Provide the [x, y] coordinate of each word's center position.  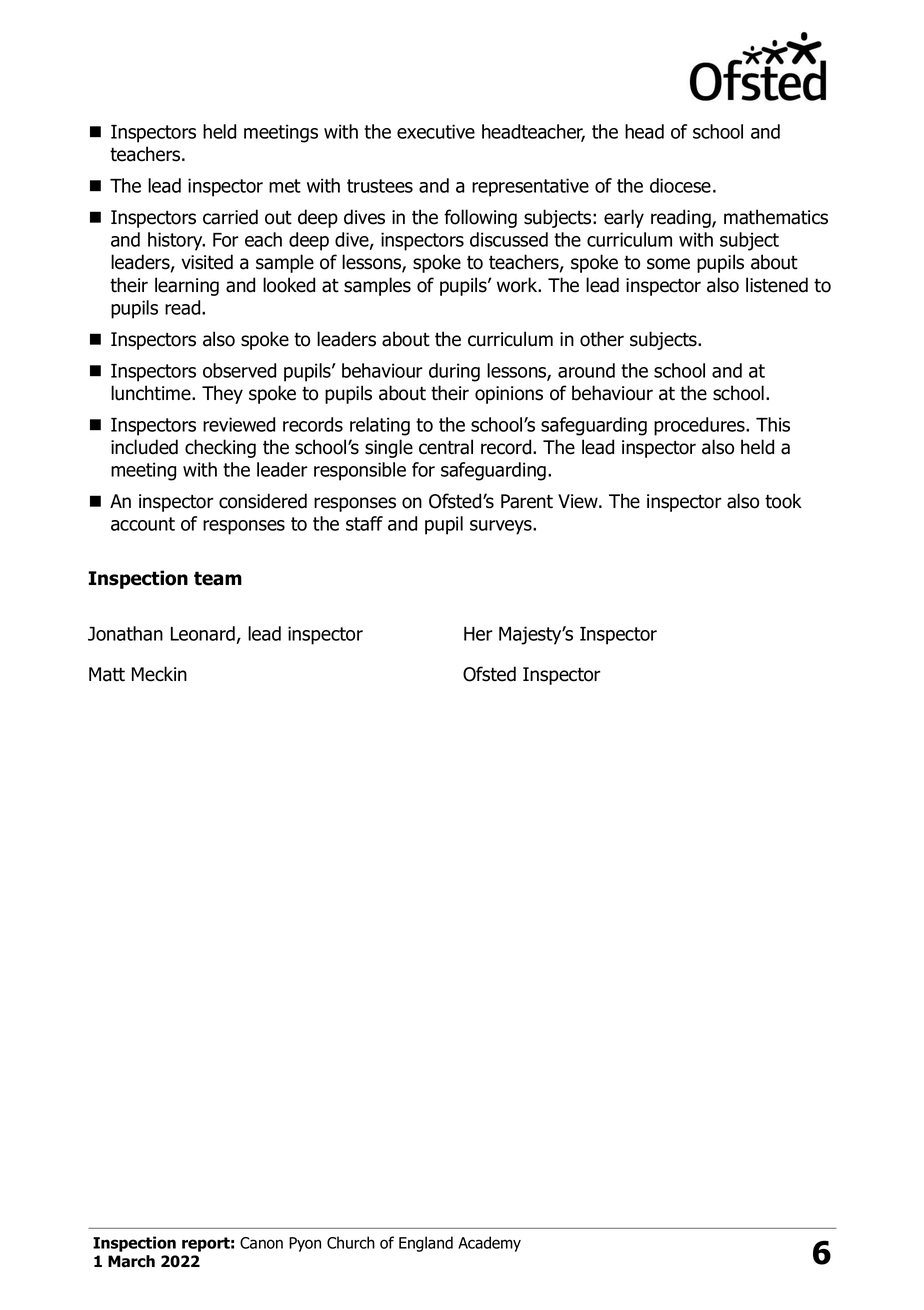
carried [230, 217]
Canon [261, 1243]
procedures [700, 426]
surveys [502, 527]
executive [436, 131]
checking [220, 448]
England [426, 1244]
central [446, 447]
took [783, 501]
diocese [680, 185]
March [131, 1261]
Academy [489, 1244]
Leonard [204, 635]
